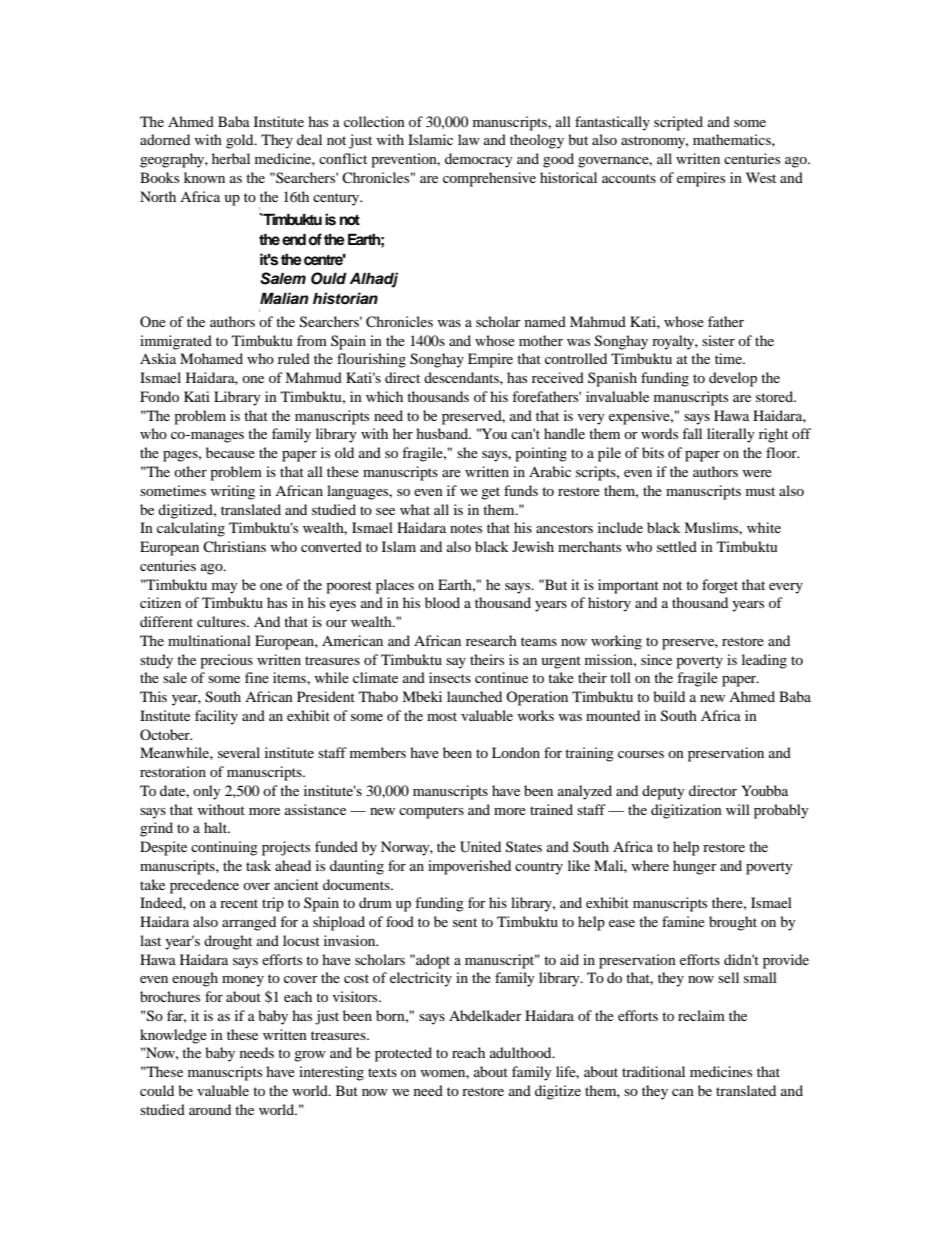  I want to click on because, so click(230, 452).
